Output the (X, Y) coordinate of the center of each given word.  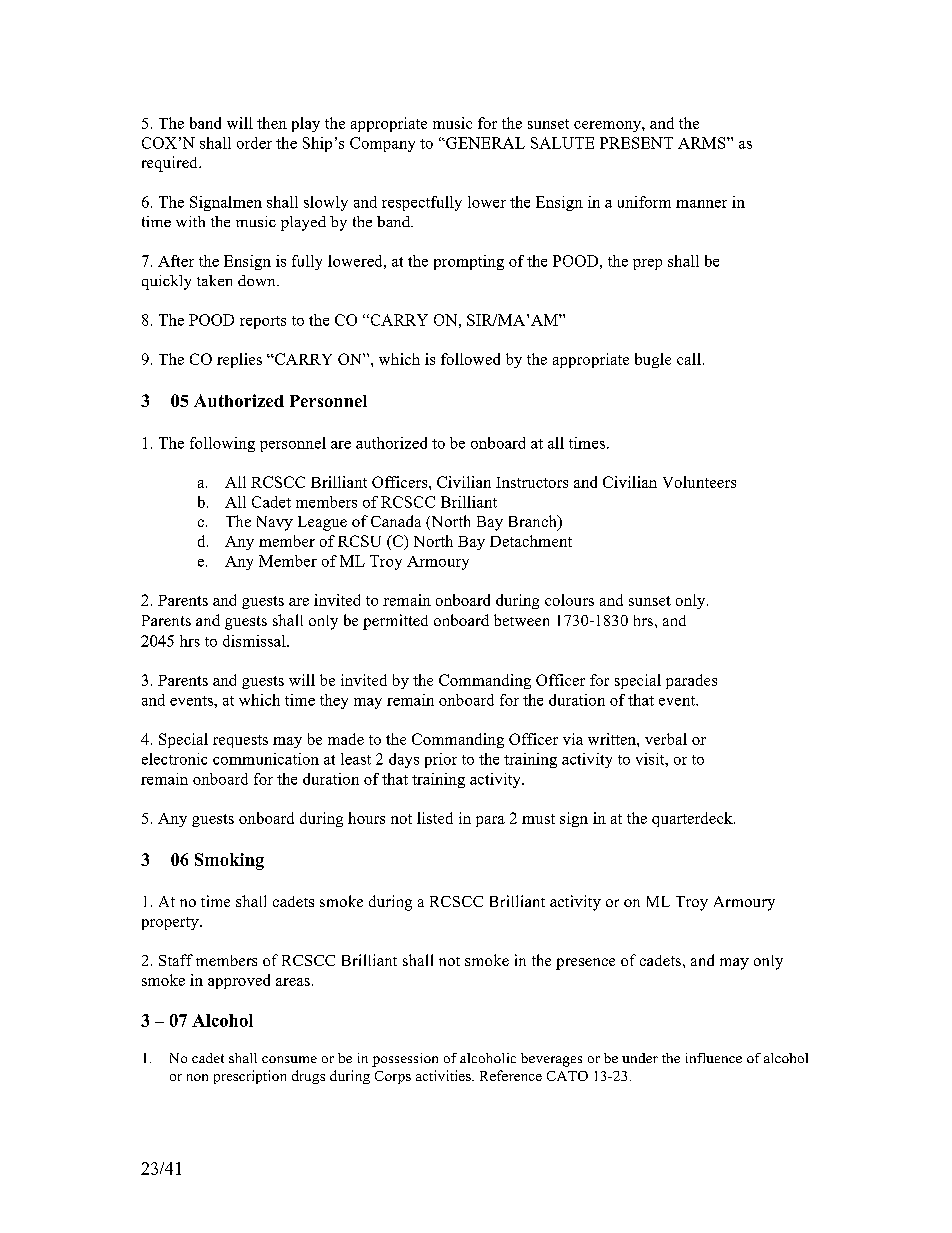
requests (240, 741)
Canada (396, 521)
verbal (666, 739)
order (254, 143)
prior (441, 760)
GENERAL (484, 143)
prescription (250, 1077)
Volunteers (699, 482)
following (222, 444)
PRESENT (636, 143)
